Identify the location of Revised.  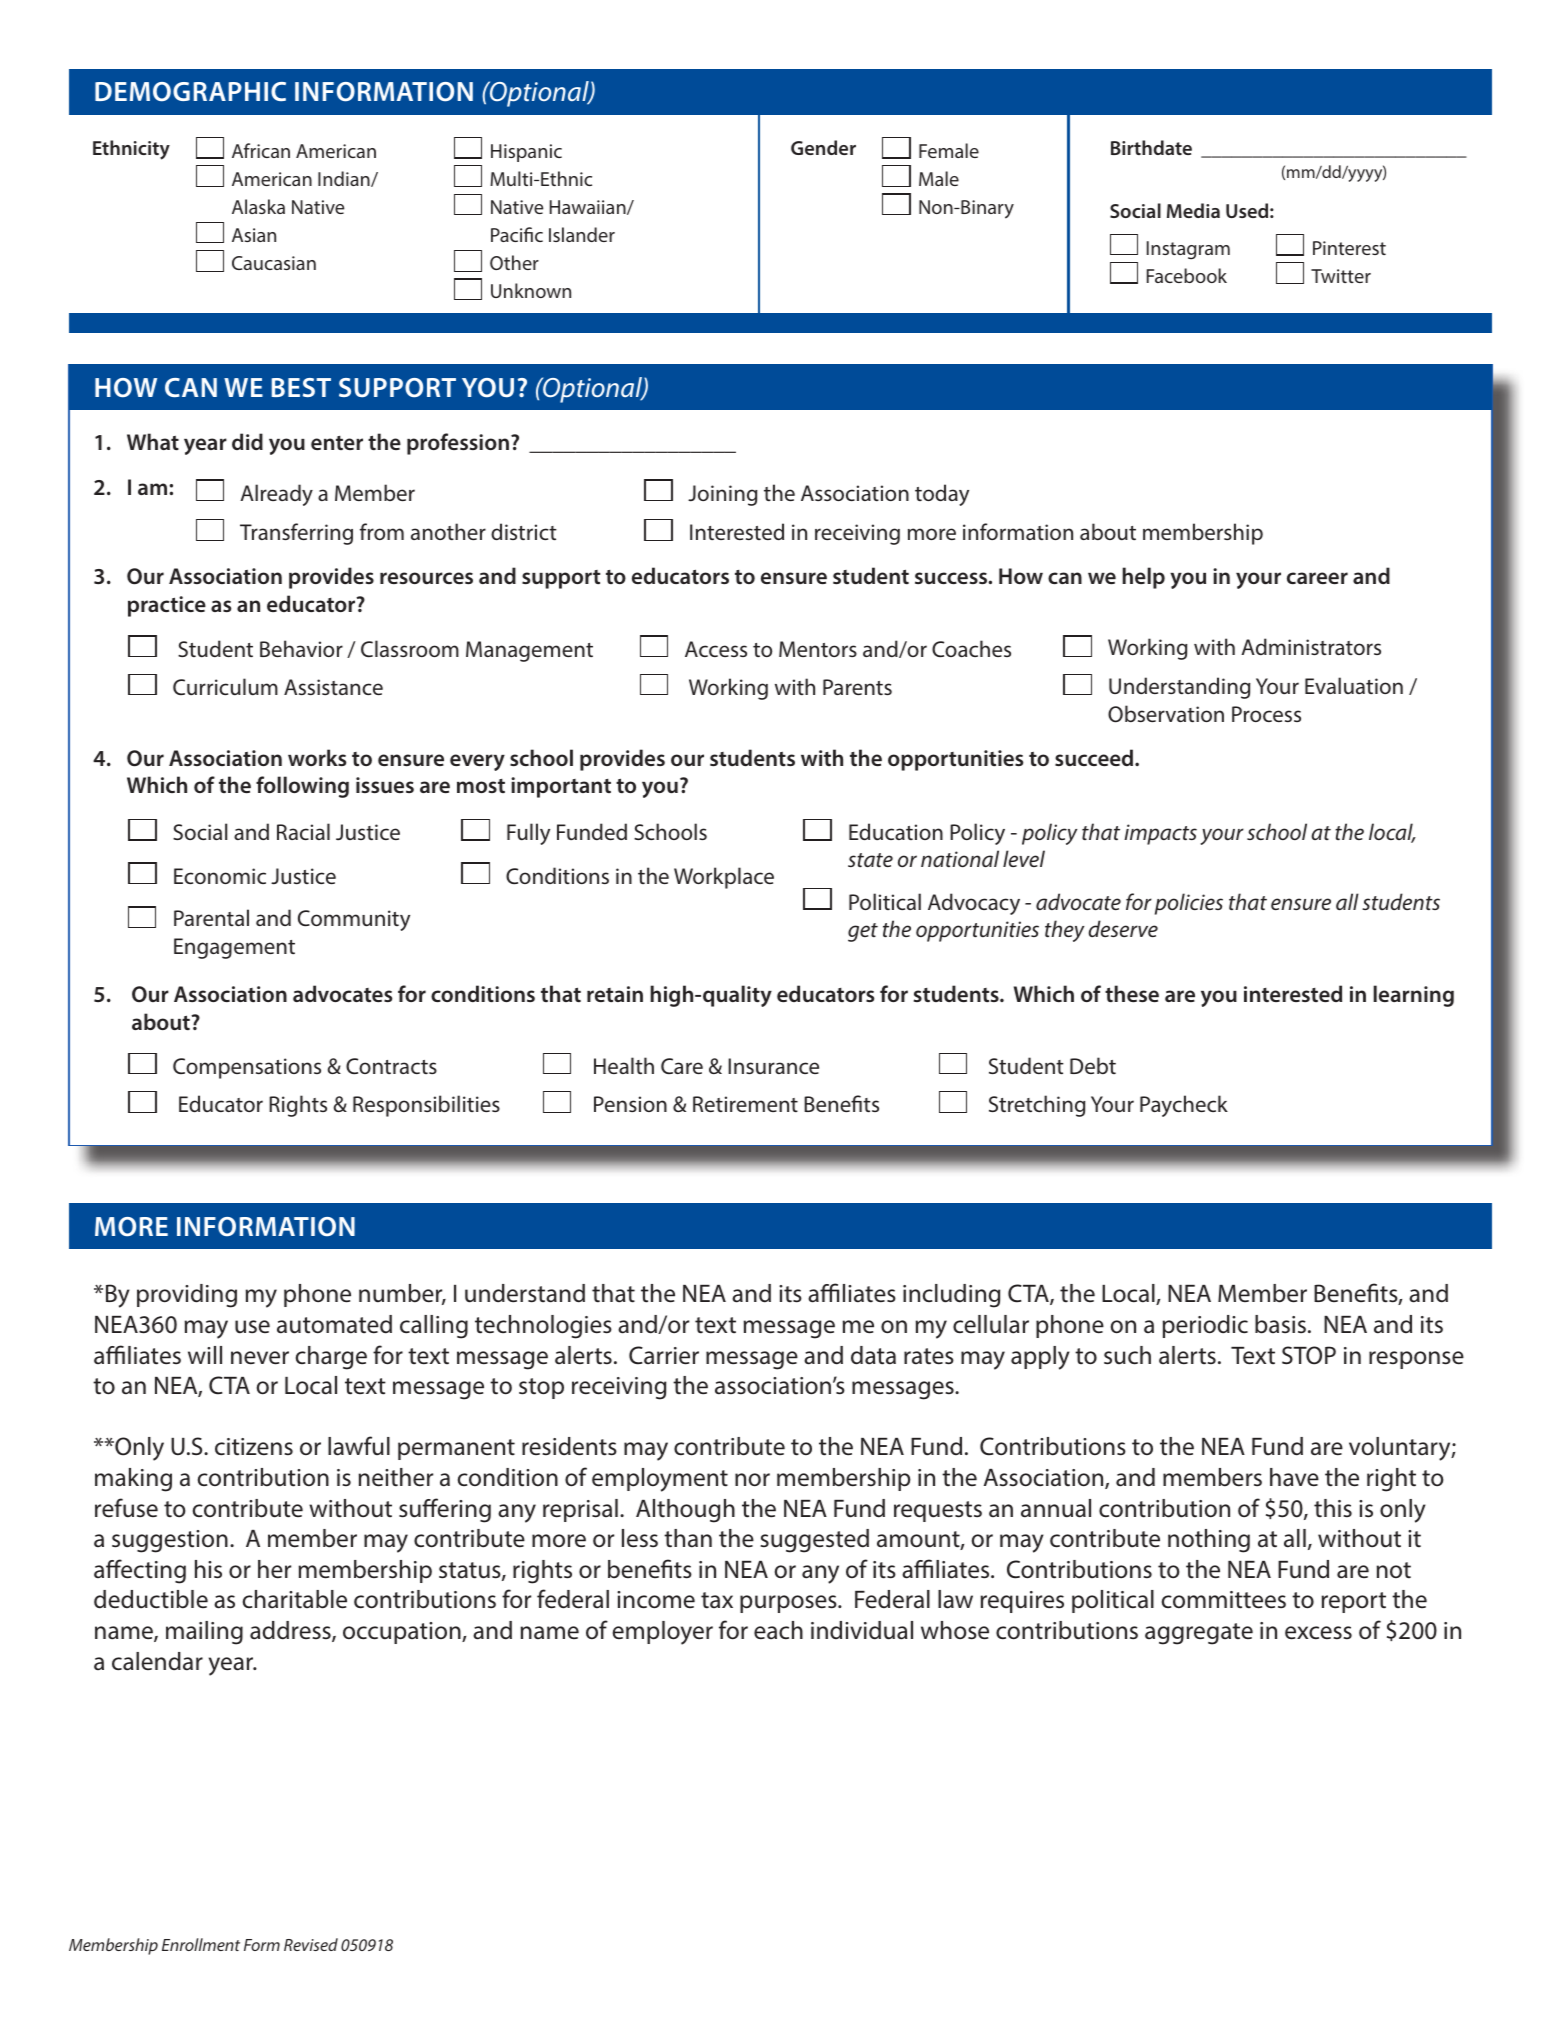
(311, 1944).
